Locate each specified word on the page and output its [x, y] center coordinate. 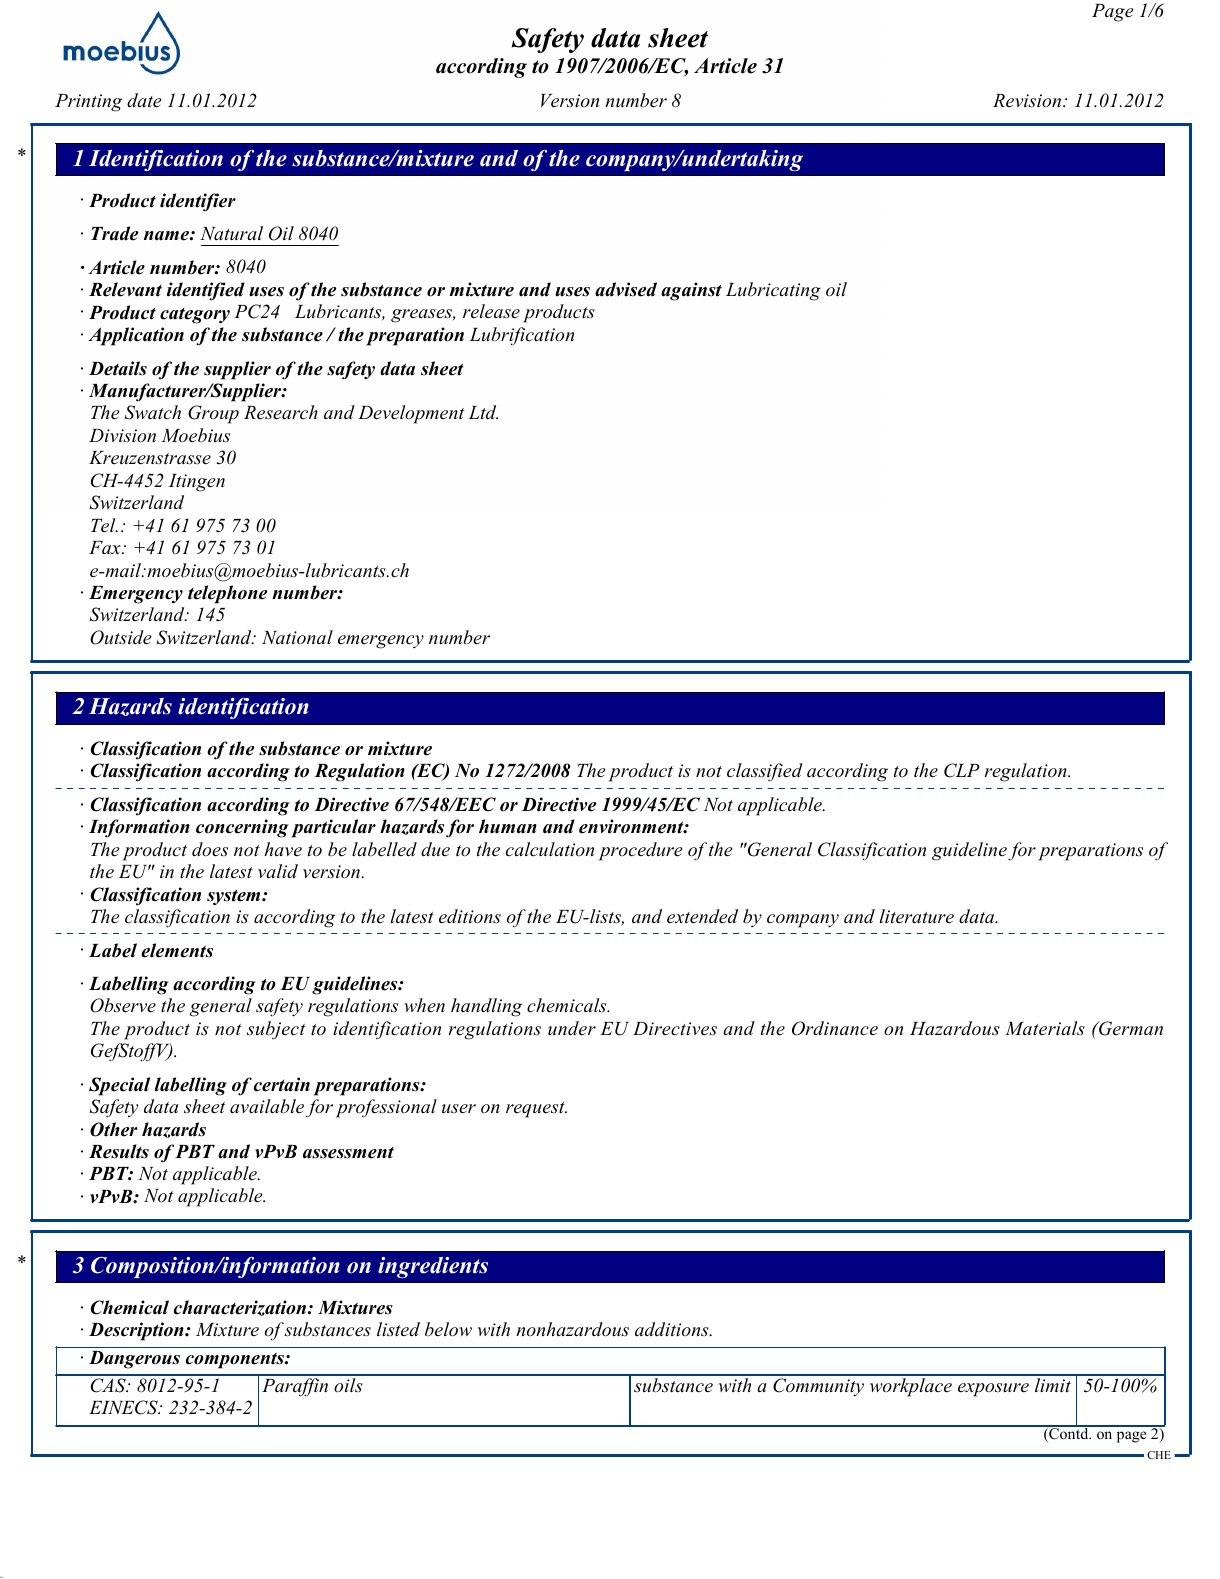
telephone [227, 594]
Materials [1045, 1028]
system [235, 898]
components [235, 1360]
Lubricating [773, 291]
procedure [641, 851]
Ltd [483, 412]
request [536, 1110]
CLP [962, 770]
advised [626, 289]
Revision [1028, 101]
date [144, 100]
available [267, 1106]
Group [213, 414]
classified [765, 772]
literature [917, 916]
